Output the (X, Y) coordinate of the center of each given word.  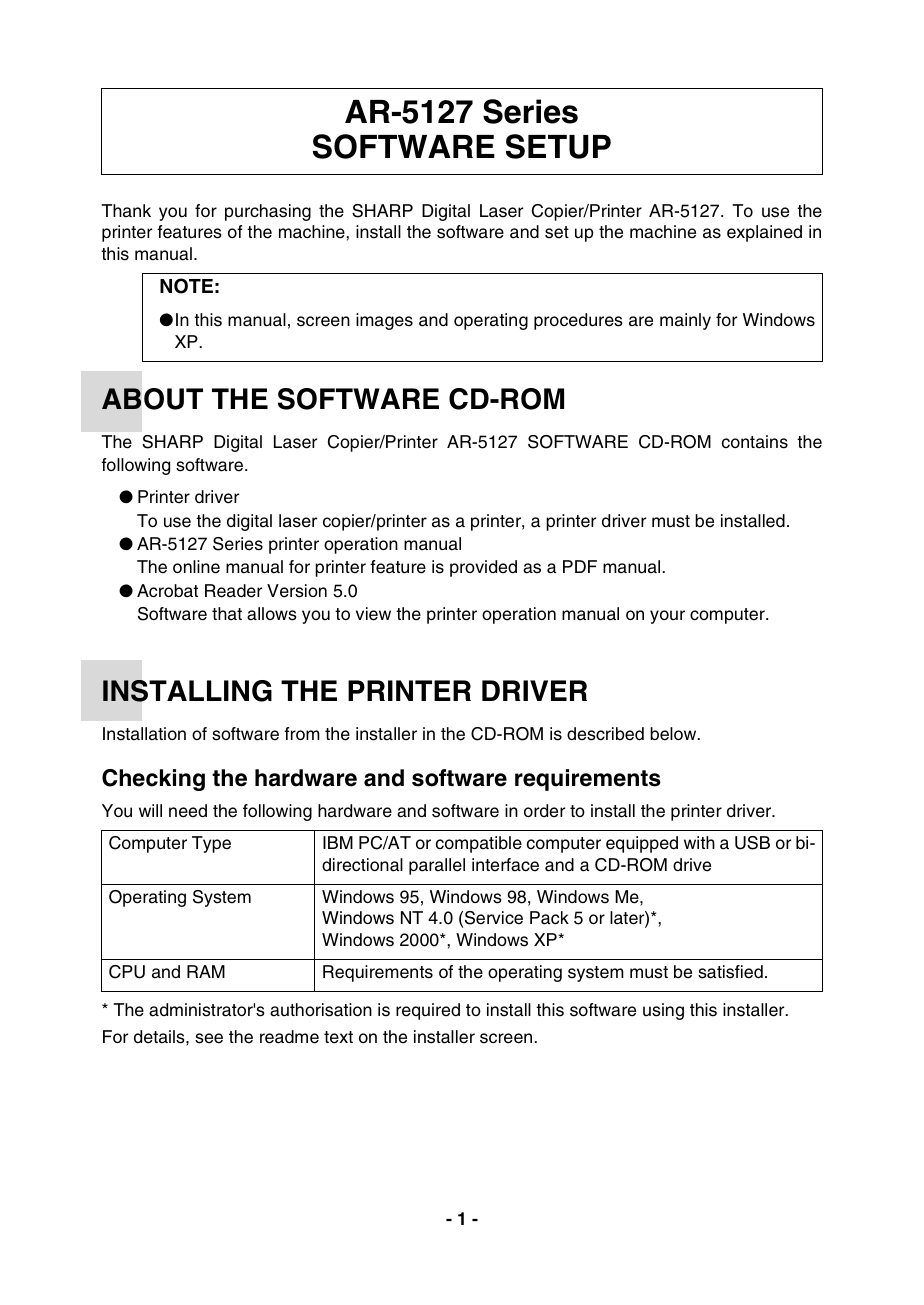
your (667, 617)
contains (755, 442)
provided (483, 568)
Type (211, 844)
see (209, 1038)
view (373, 614)
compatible (479, 844)
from (302, 734)
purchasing (268, 212)
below (674, 734)
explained (764, 233)
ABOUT (152, 399)
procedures (578, 321)
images (384, 321)
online (196, 567)
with (699, 842)
